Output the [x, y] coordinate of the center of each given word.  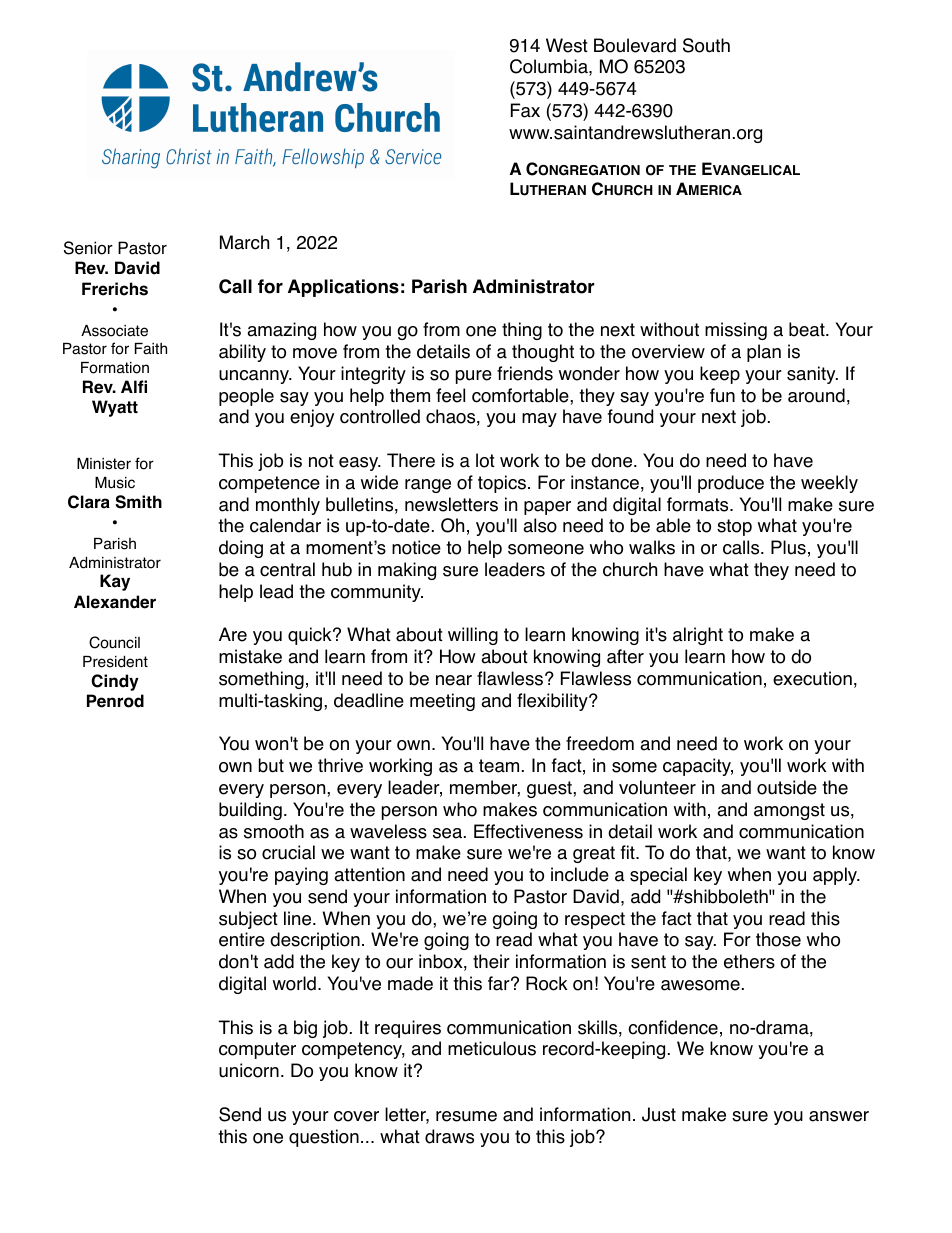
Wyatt [115, 408]
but [271, 765]
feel [450, 395]
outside [787, 787]
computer [257, 1050]
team [499, 766]
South [706, 45]
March [244, 242]
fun [722, 395]
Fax [525, 110]
